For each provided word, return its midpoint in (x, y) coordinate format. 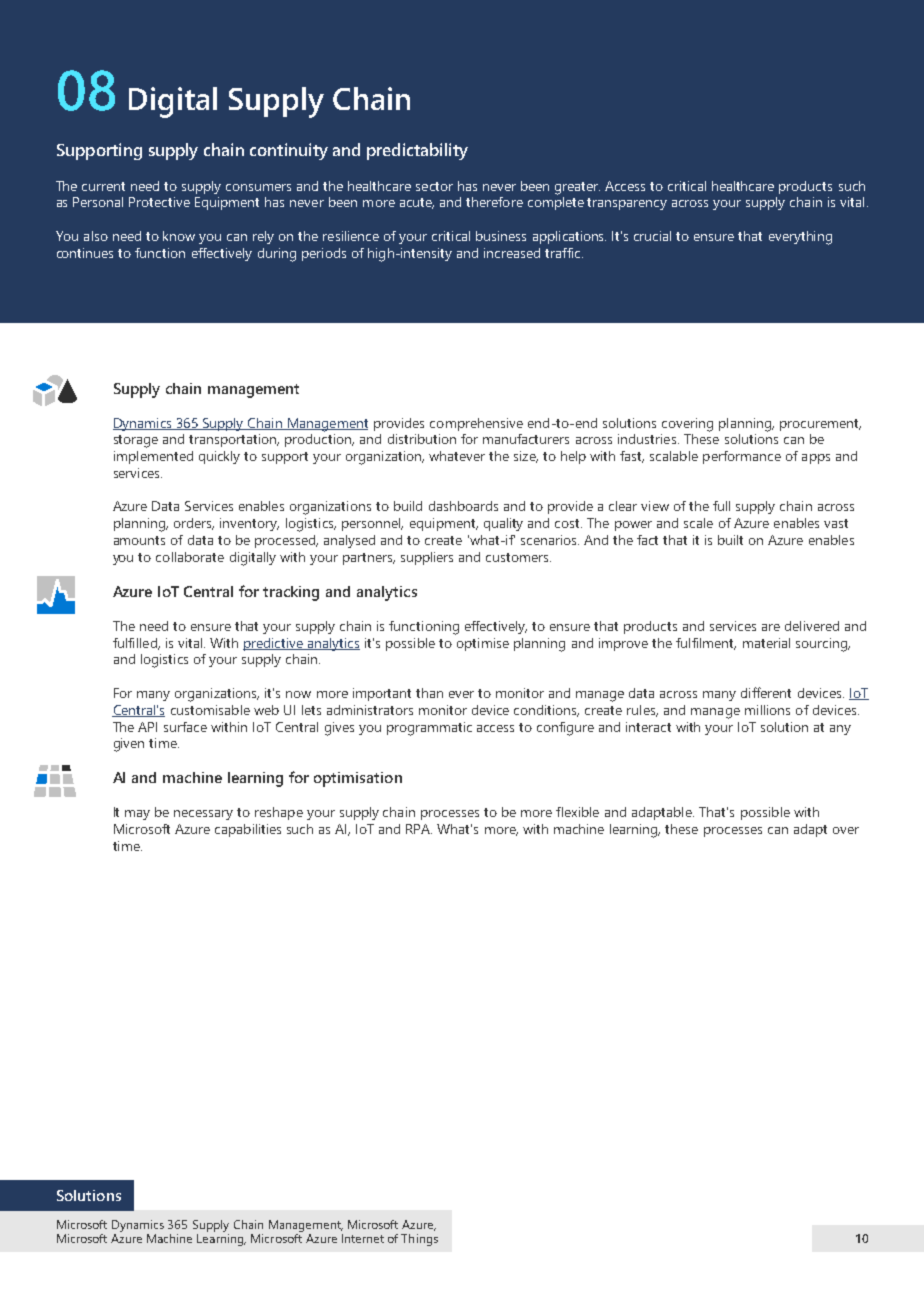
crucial (652, 236)
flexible (577, 812)
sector (434, 186)
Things (419, 1240)
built (730, 540)
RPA (419, 829)
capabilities (248, 830)
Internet (363, 1238)
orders (194, 524)
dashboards (463, 506)
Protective (159, 202)
